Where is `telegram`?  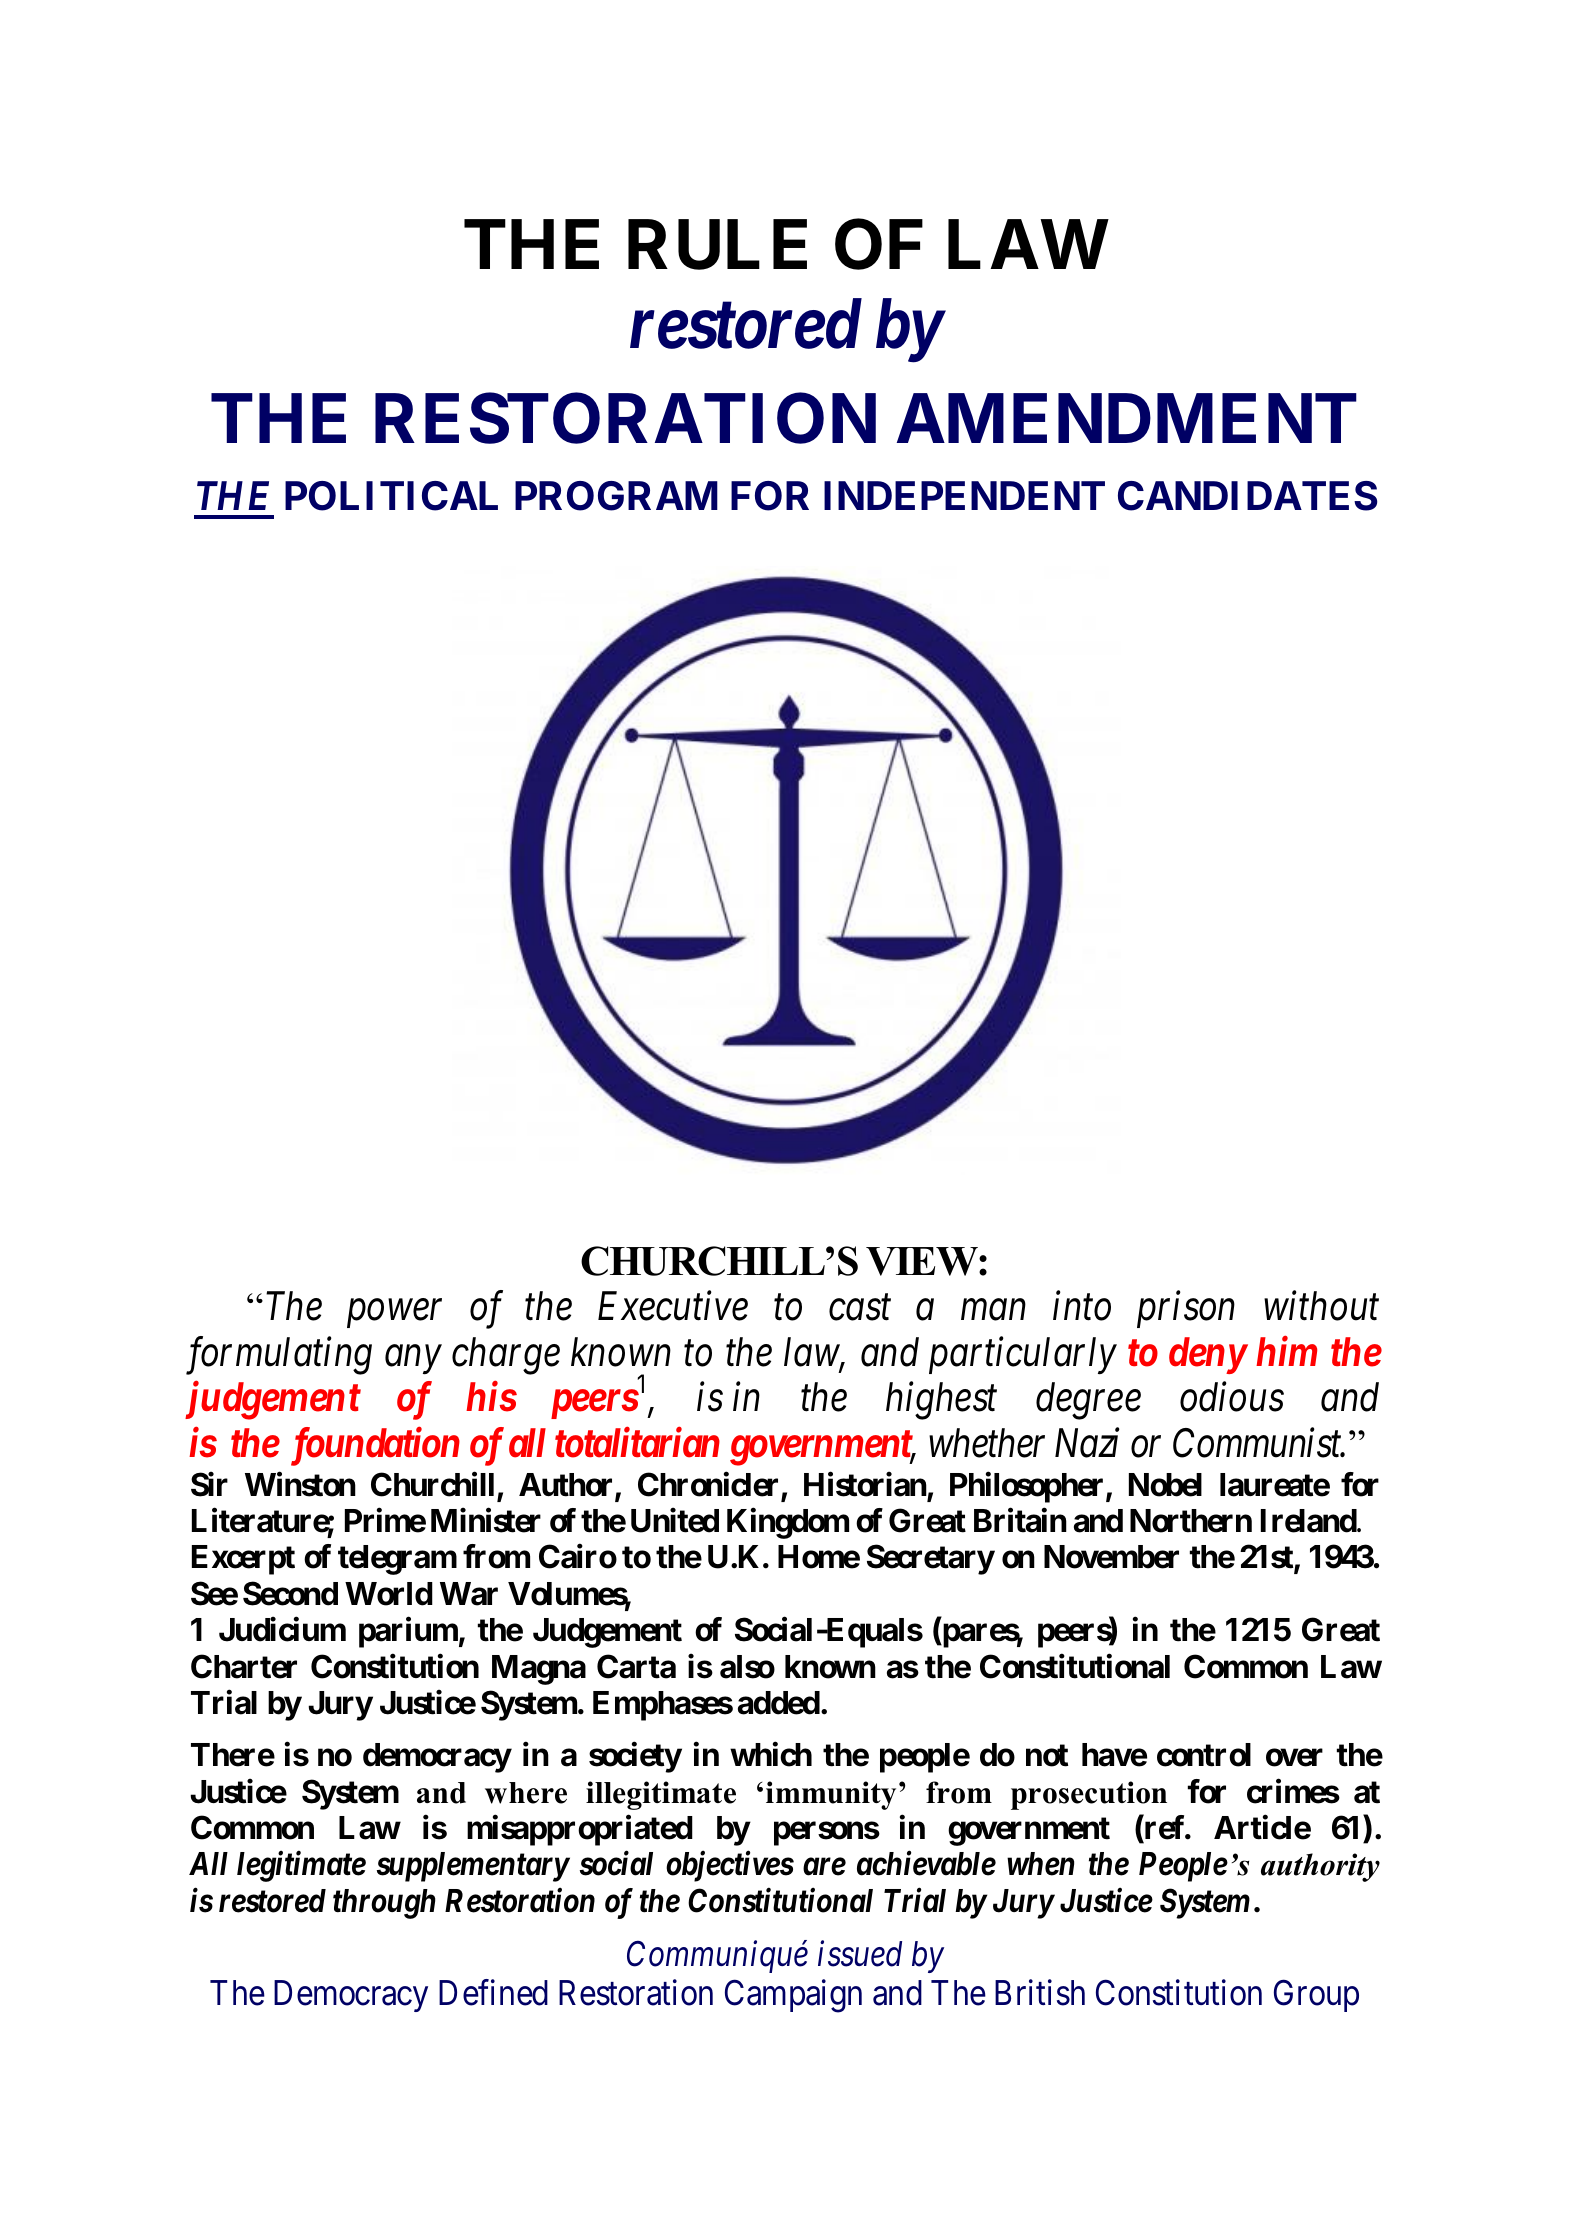 telegram is located at coordinates (397, 1560).
